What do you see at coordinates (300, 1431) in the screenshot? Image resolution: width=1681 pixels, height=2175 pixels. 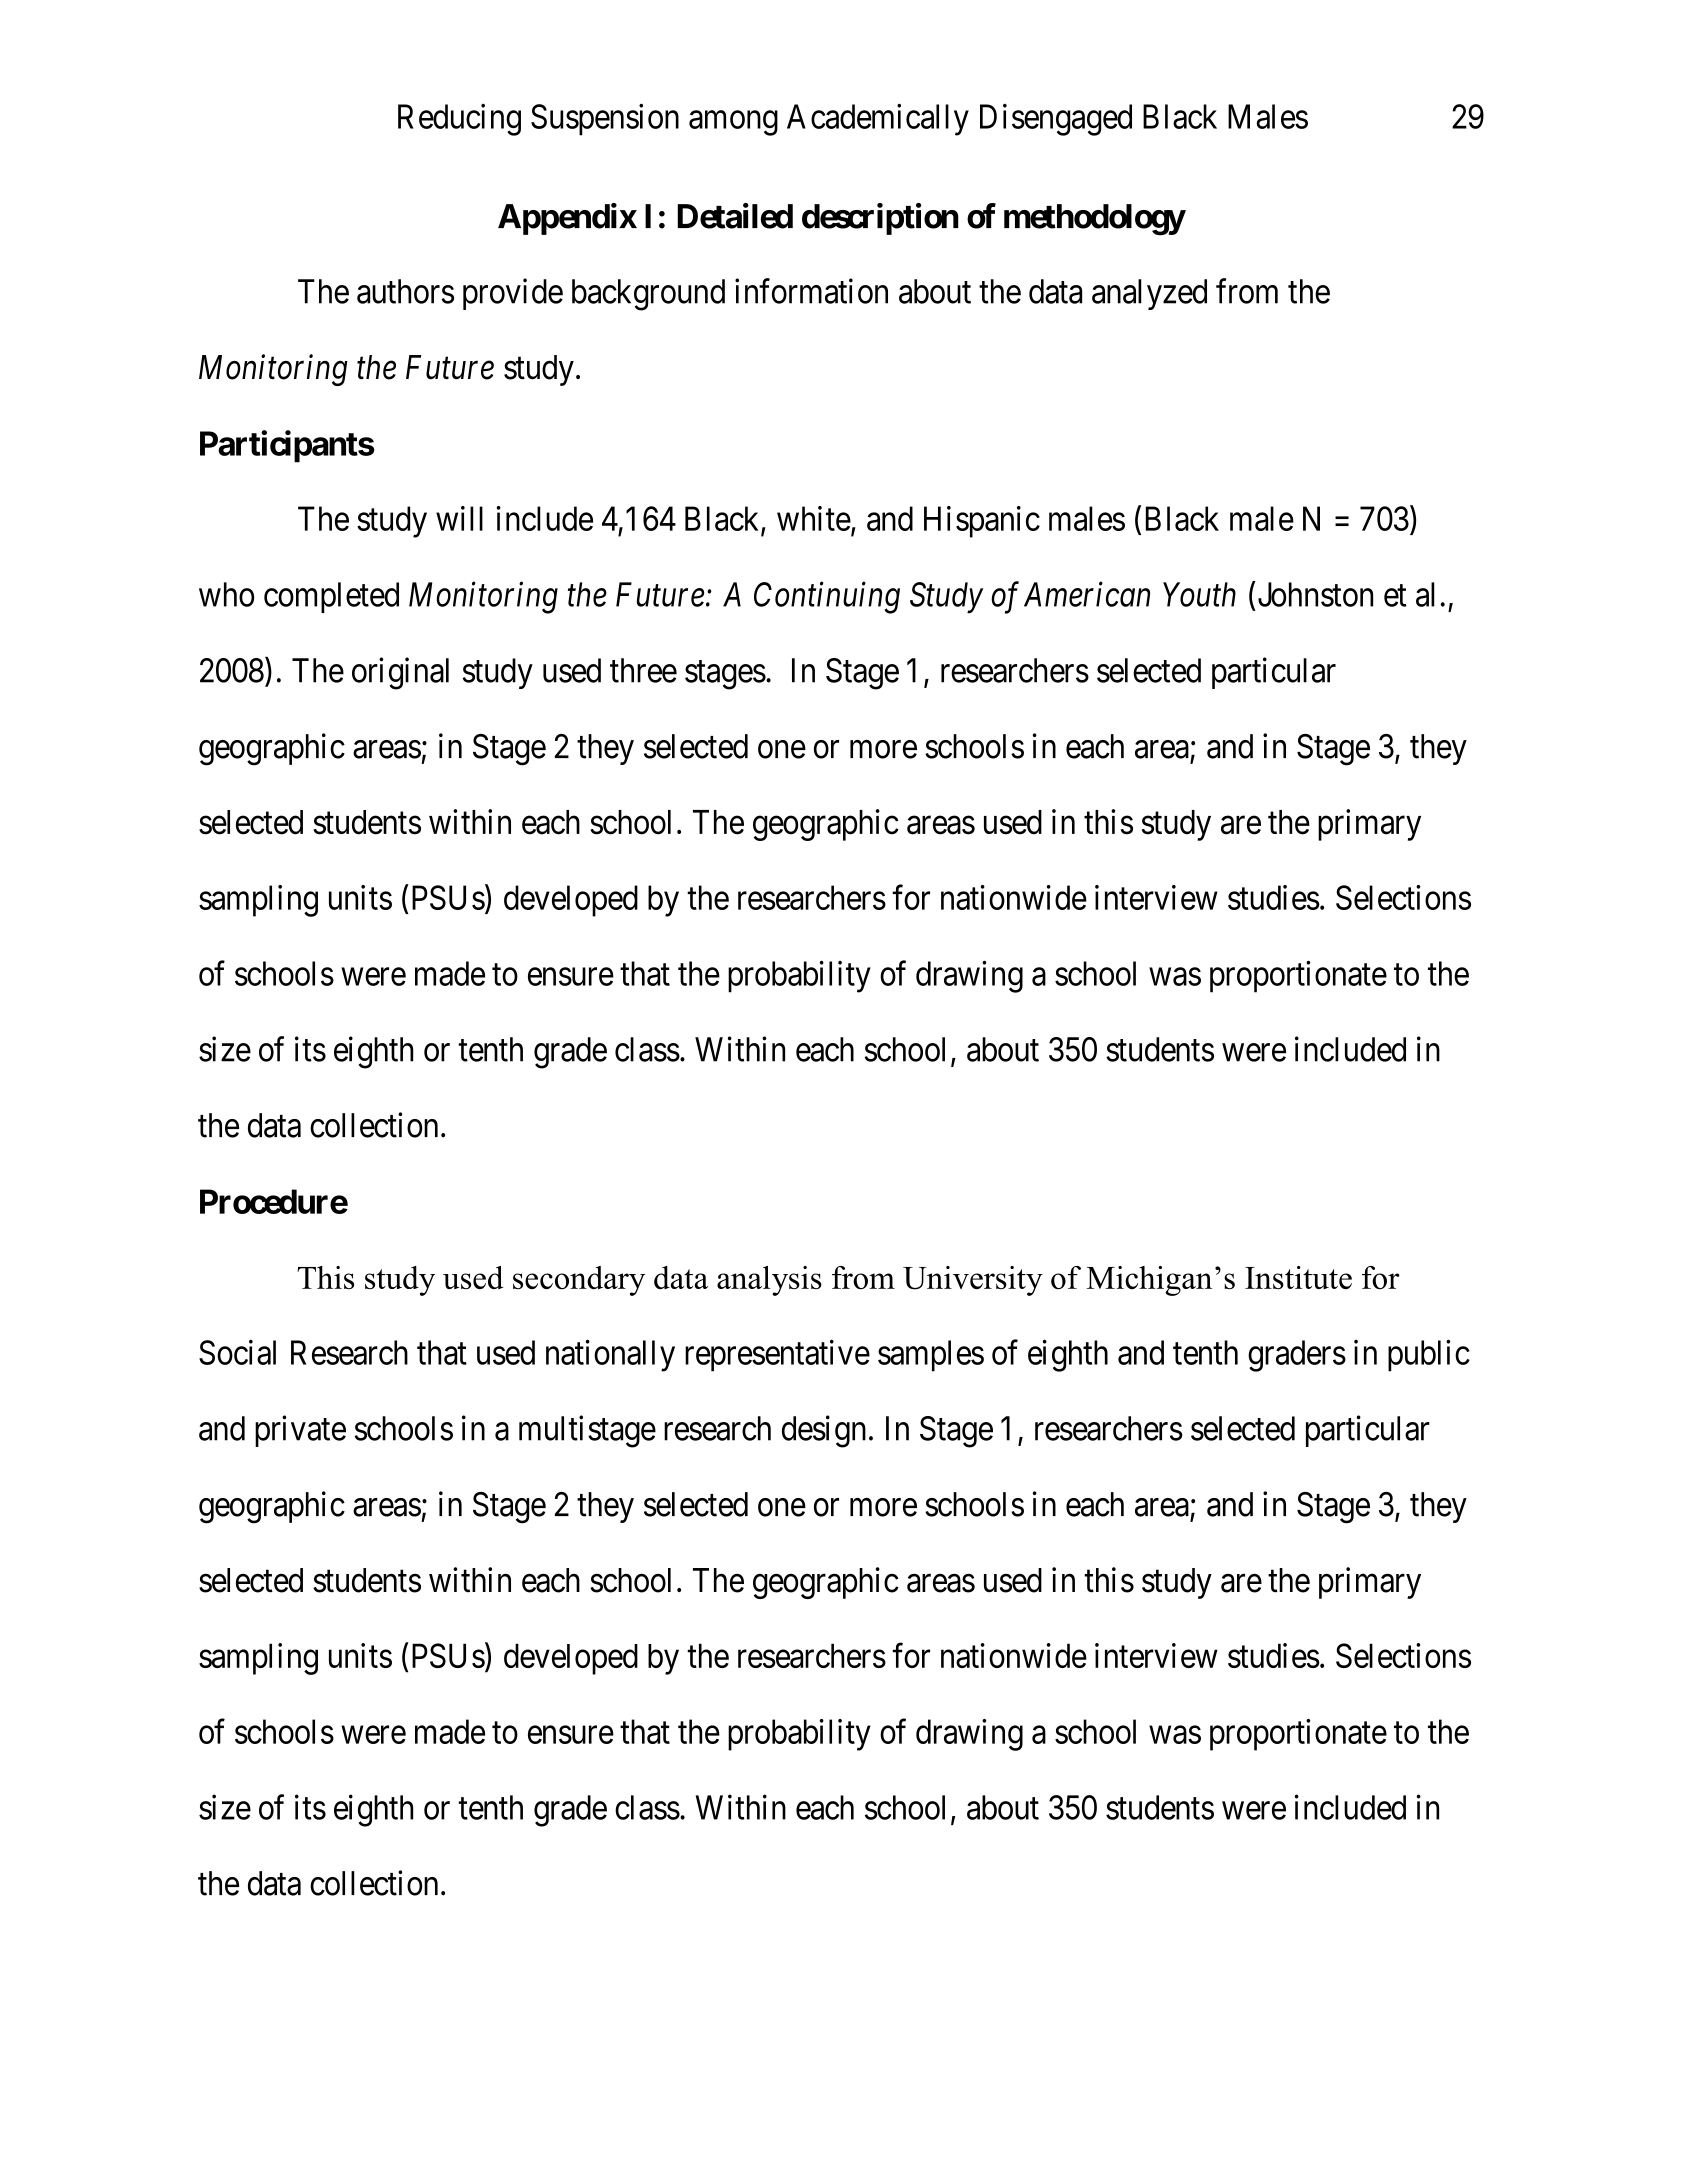 I see `private` at bounding box center [300, 1431].
